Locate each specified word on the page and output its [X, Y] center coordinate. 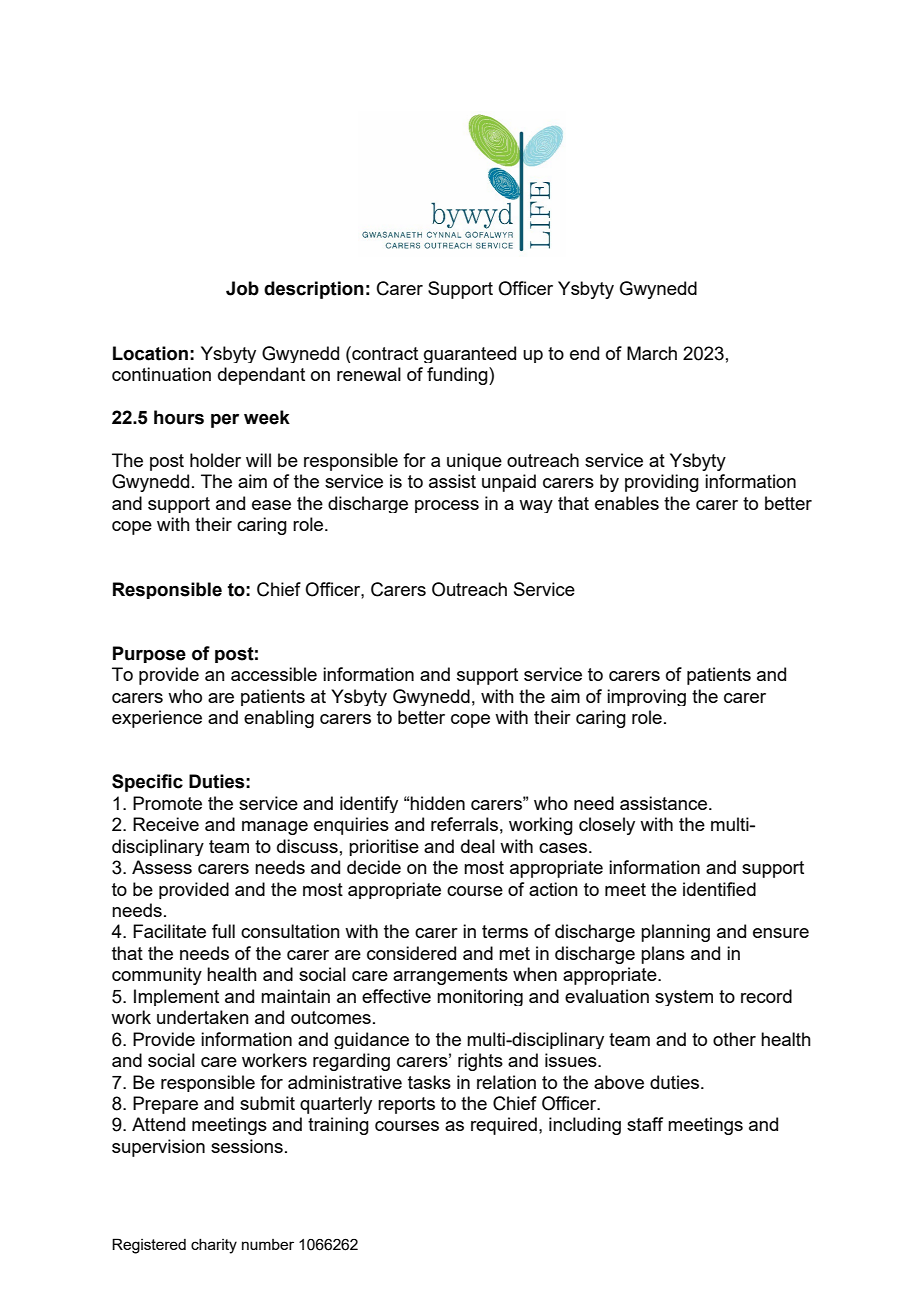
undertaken [203, 1017]
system [684, 998]
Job [242, 288]
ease [271, 505]
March [652, 353]
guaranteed [470, 354]
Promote [167, 803]
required [504, 1126]
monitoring [480, 997]
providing [662, 483]
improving [646, 697]
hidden [437, 803]
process [447, 506]
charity [214, 1246]
